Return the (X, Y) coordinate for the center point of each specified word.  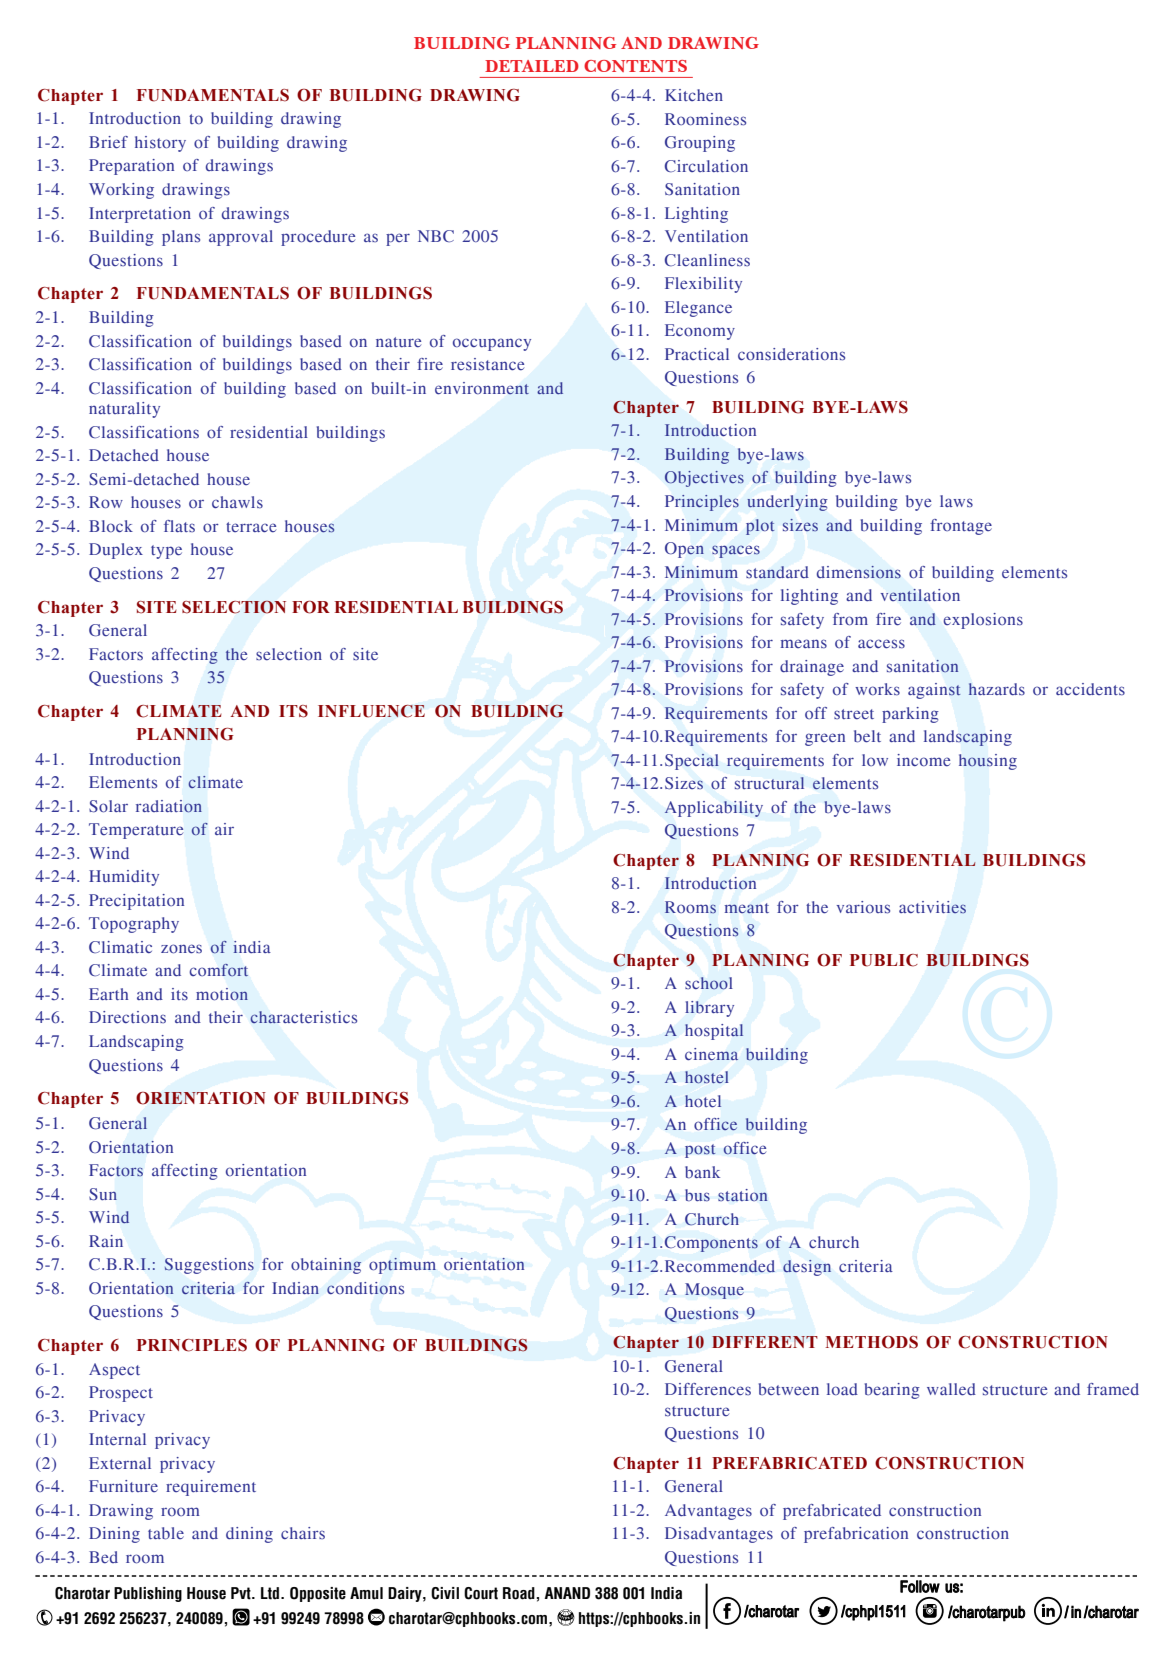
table (166, 1533)
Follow (920, 1586)
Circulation (706, 166)
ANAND (567, 1593)
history (160, 144)
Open (684, 550)
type (166, 552)
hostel (706, 1077)
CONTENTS (635, 66)
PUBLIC (884, 960)
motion (222, 994)
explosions (983, 621)
